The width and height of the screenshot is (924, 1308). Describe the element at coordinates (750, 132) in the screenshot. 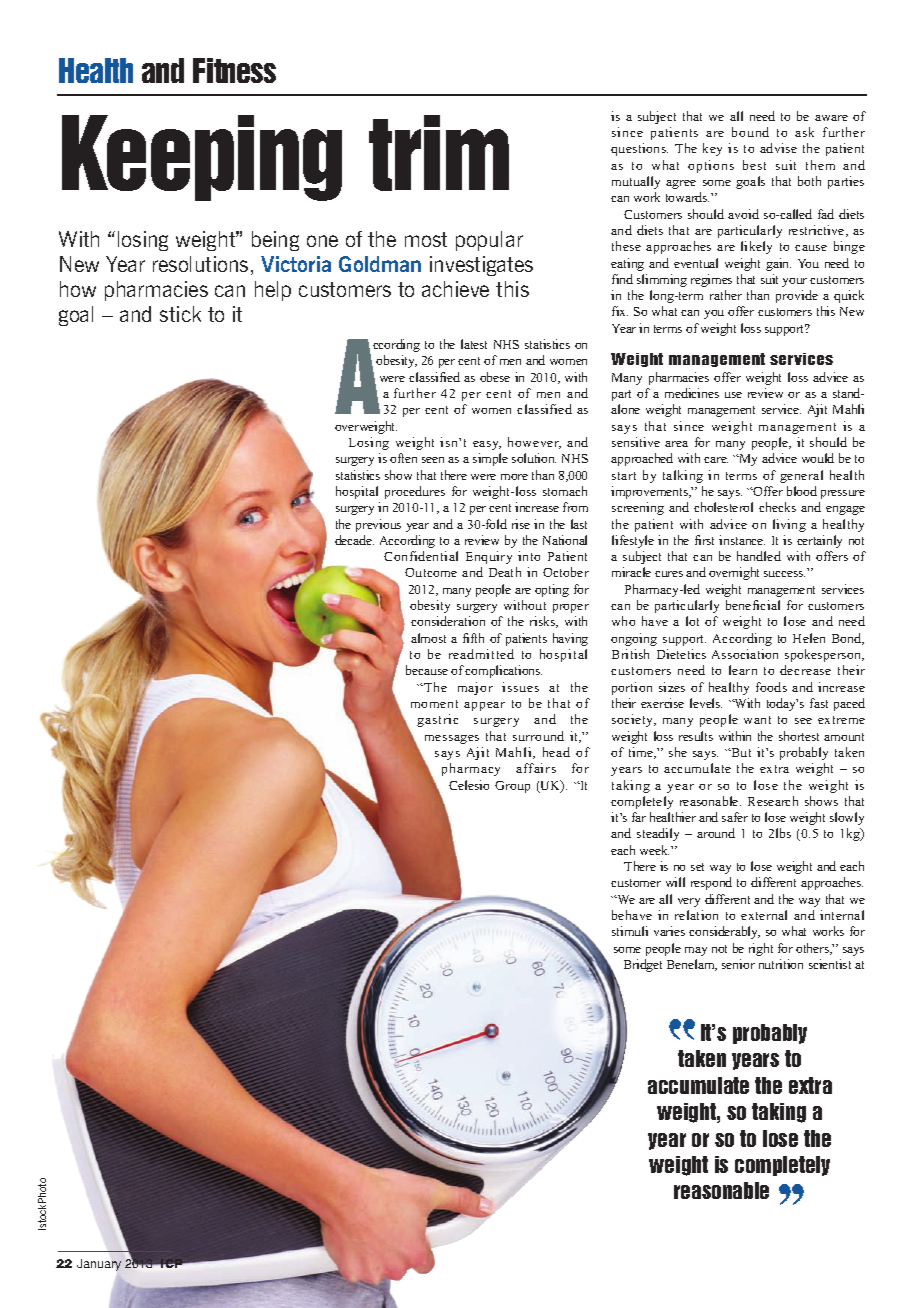

I see `bound` at that location.
